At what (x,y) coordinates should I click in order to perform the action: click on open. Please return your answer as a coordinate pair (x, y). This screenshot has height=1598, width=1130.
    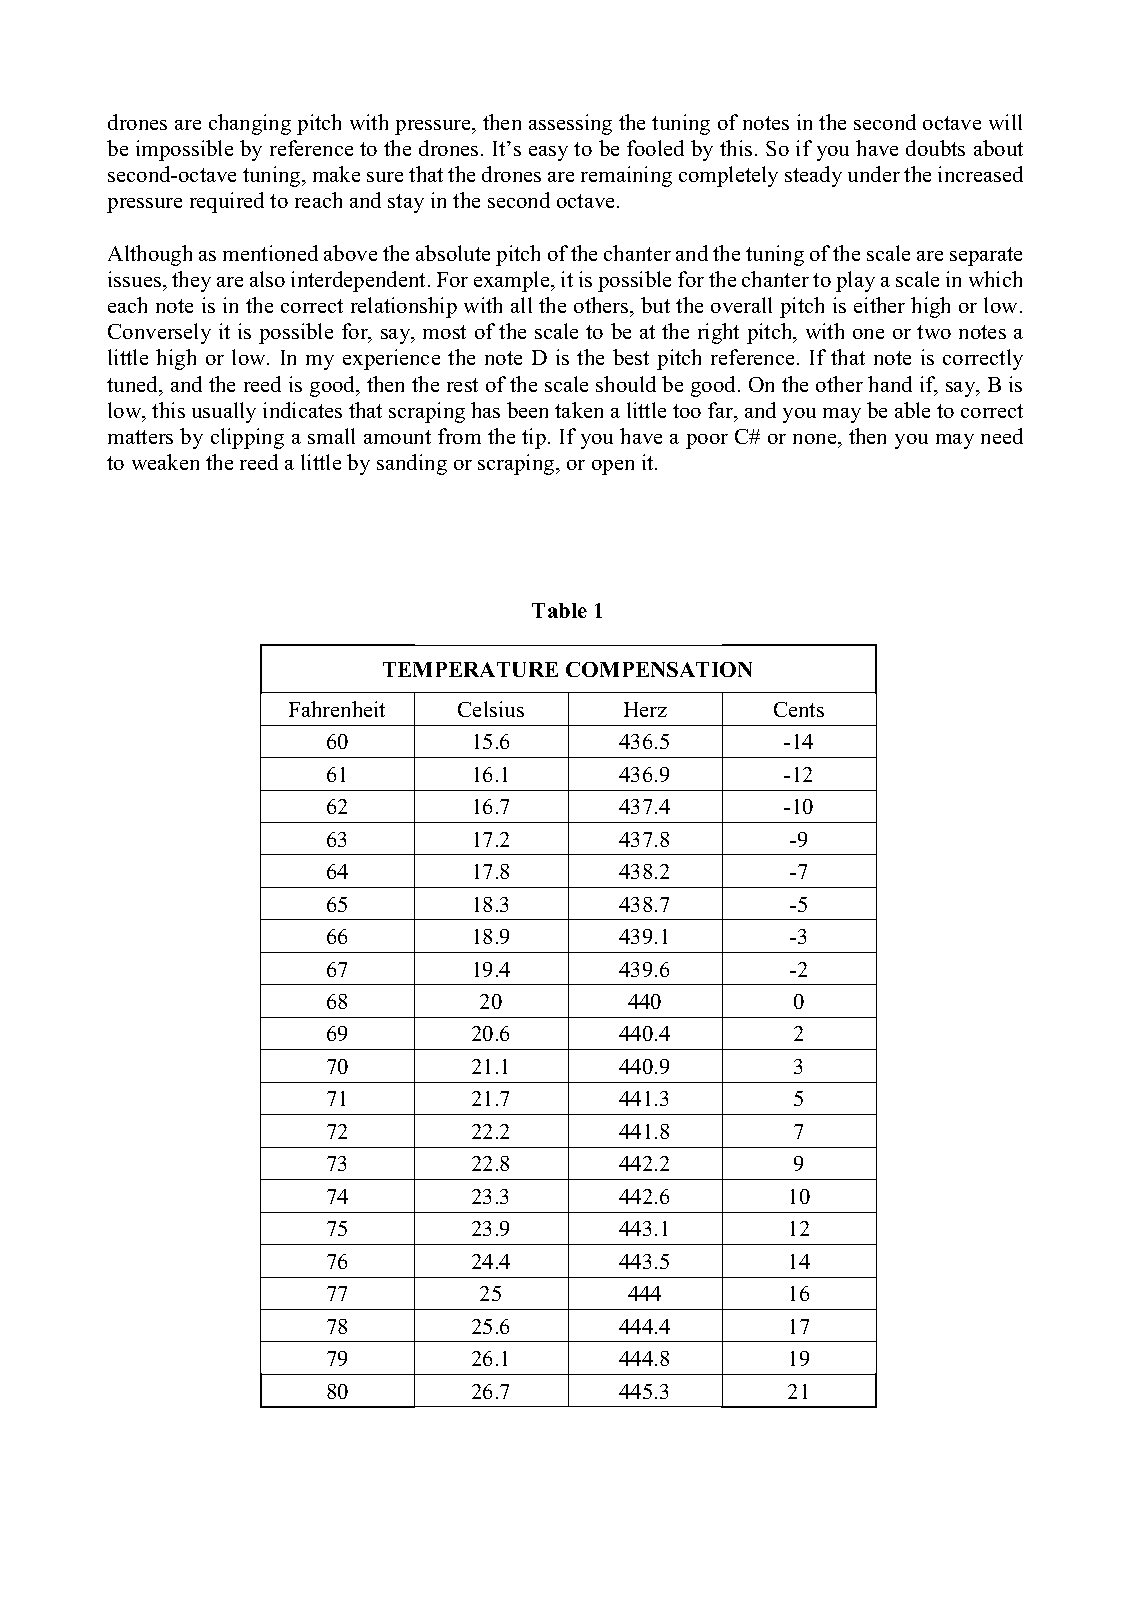
    Looking at the image, I should click on (613, 467).
